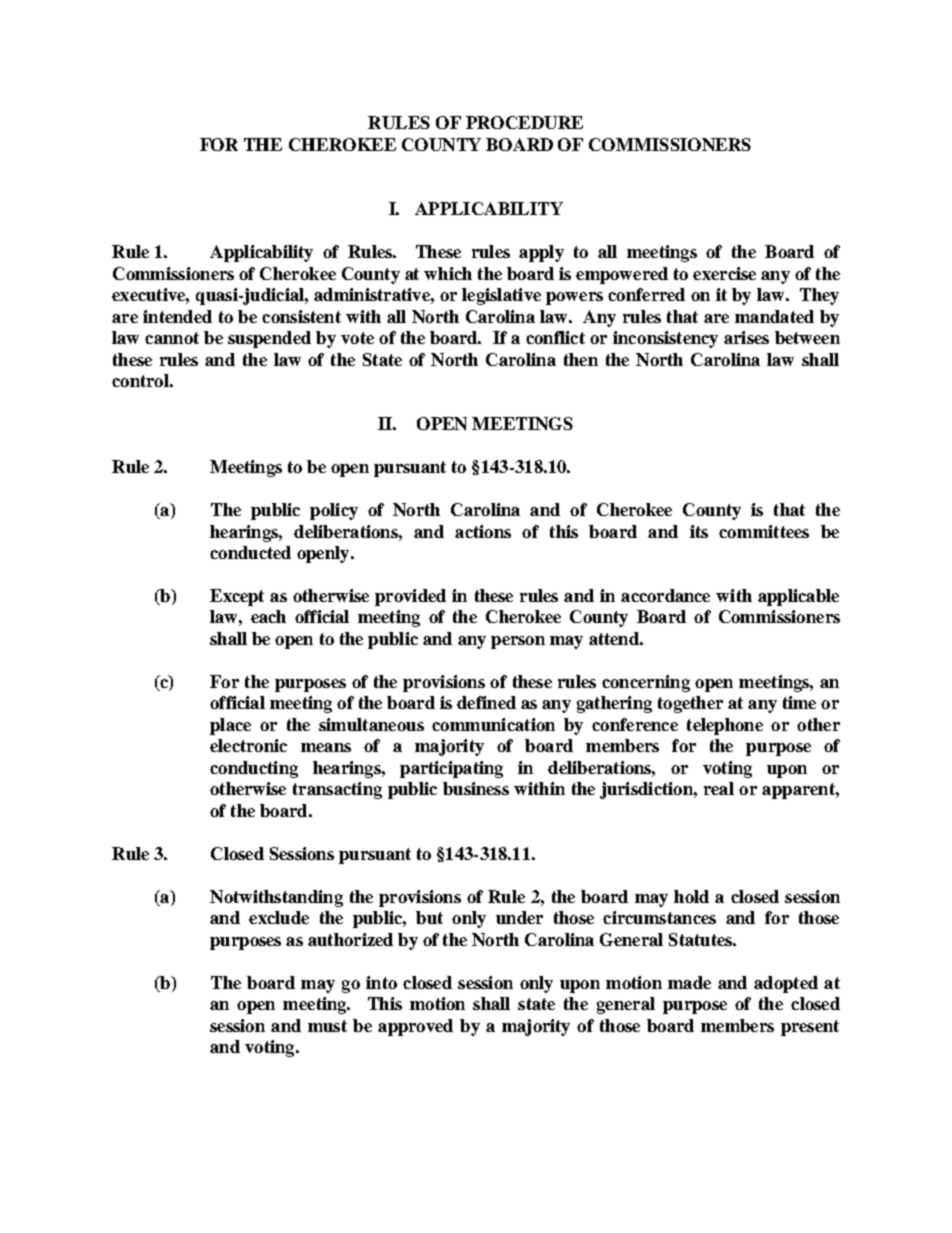 This screenshot has height=1233, width=952. What do you see at coordinates (493, 724) in the screenshot?
I see `communication` at bounding box center [493, 724].
